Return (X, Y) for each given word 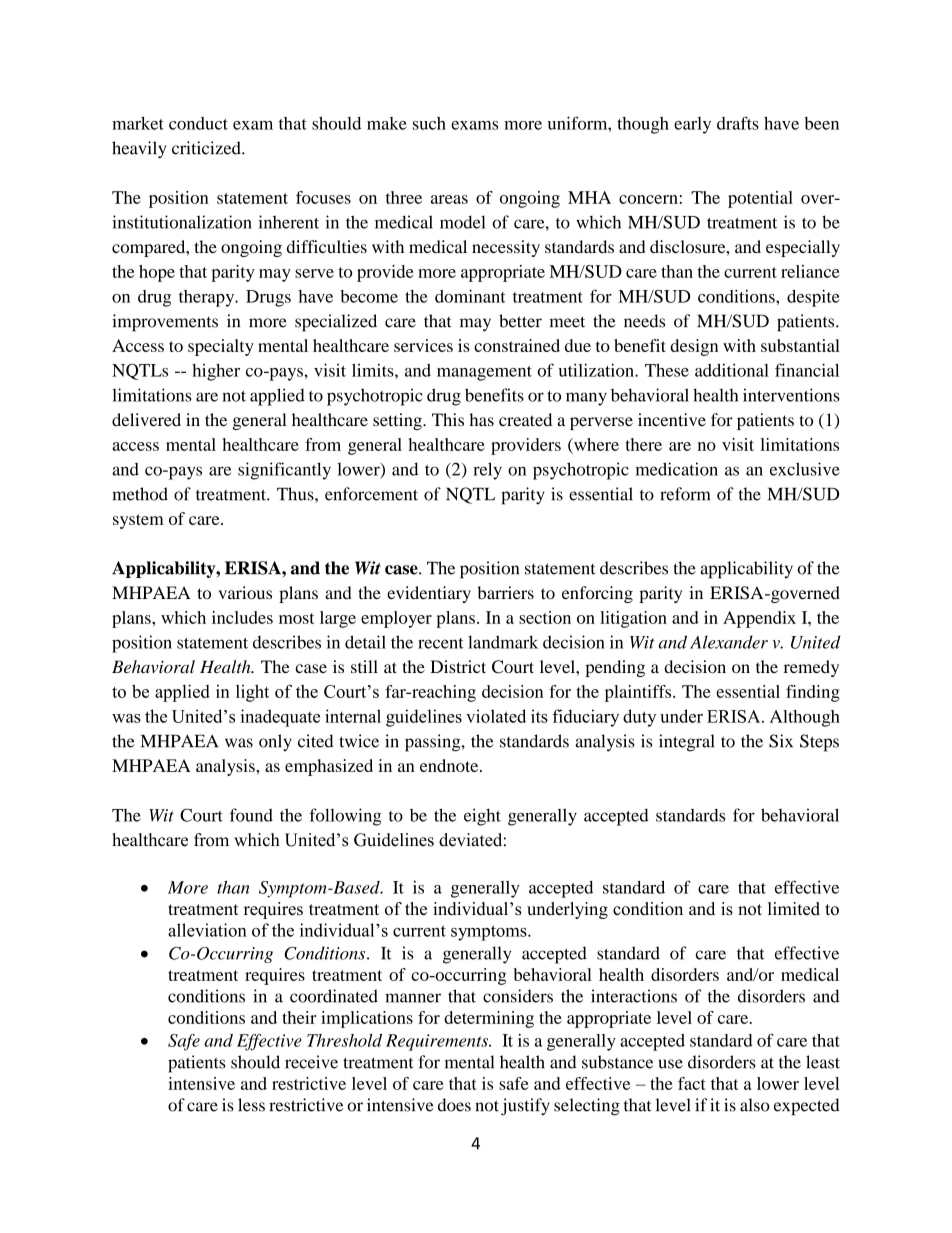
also (755, 1105)
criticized (207, 148)
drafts (738, 123)
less (251, 1105)
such (429, 123)
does (454, 1105)
